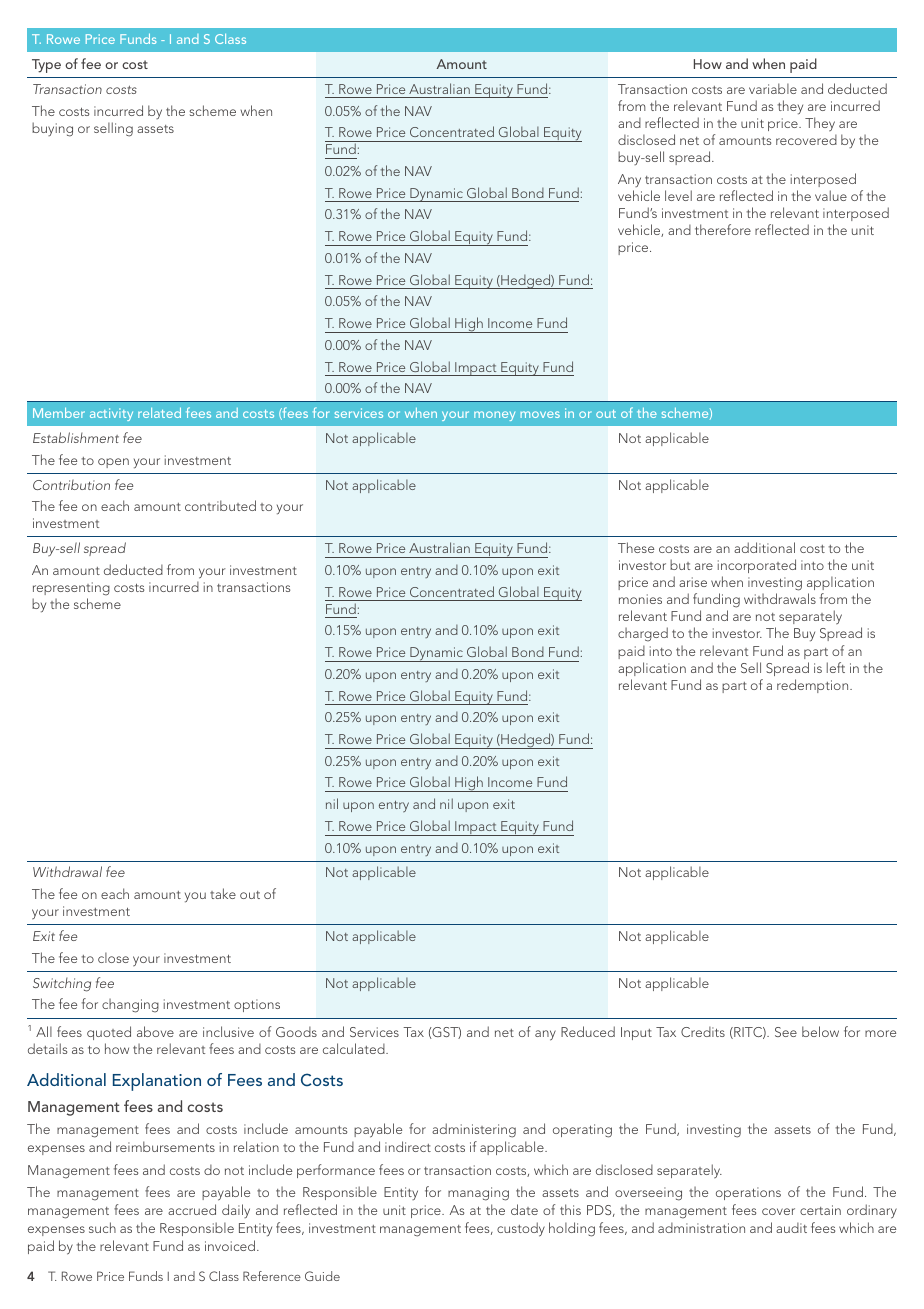 The image size is (924, 1309). What do you see at coordinates (588, 1031) in the document?
I see `Reduced` at bounding box center [588, 1031].
